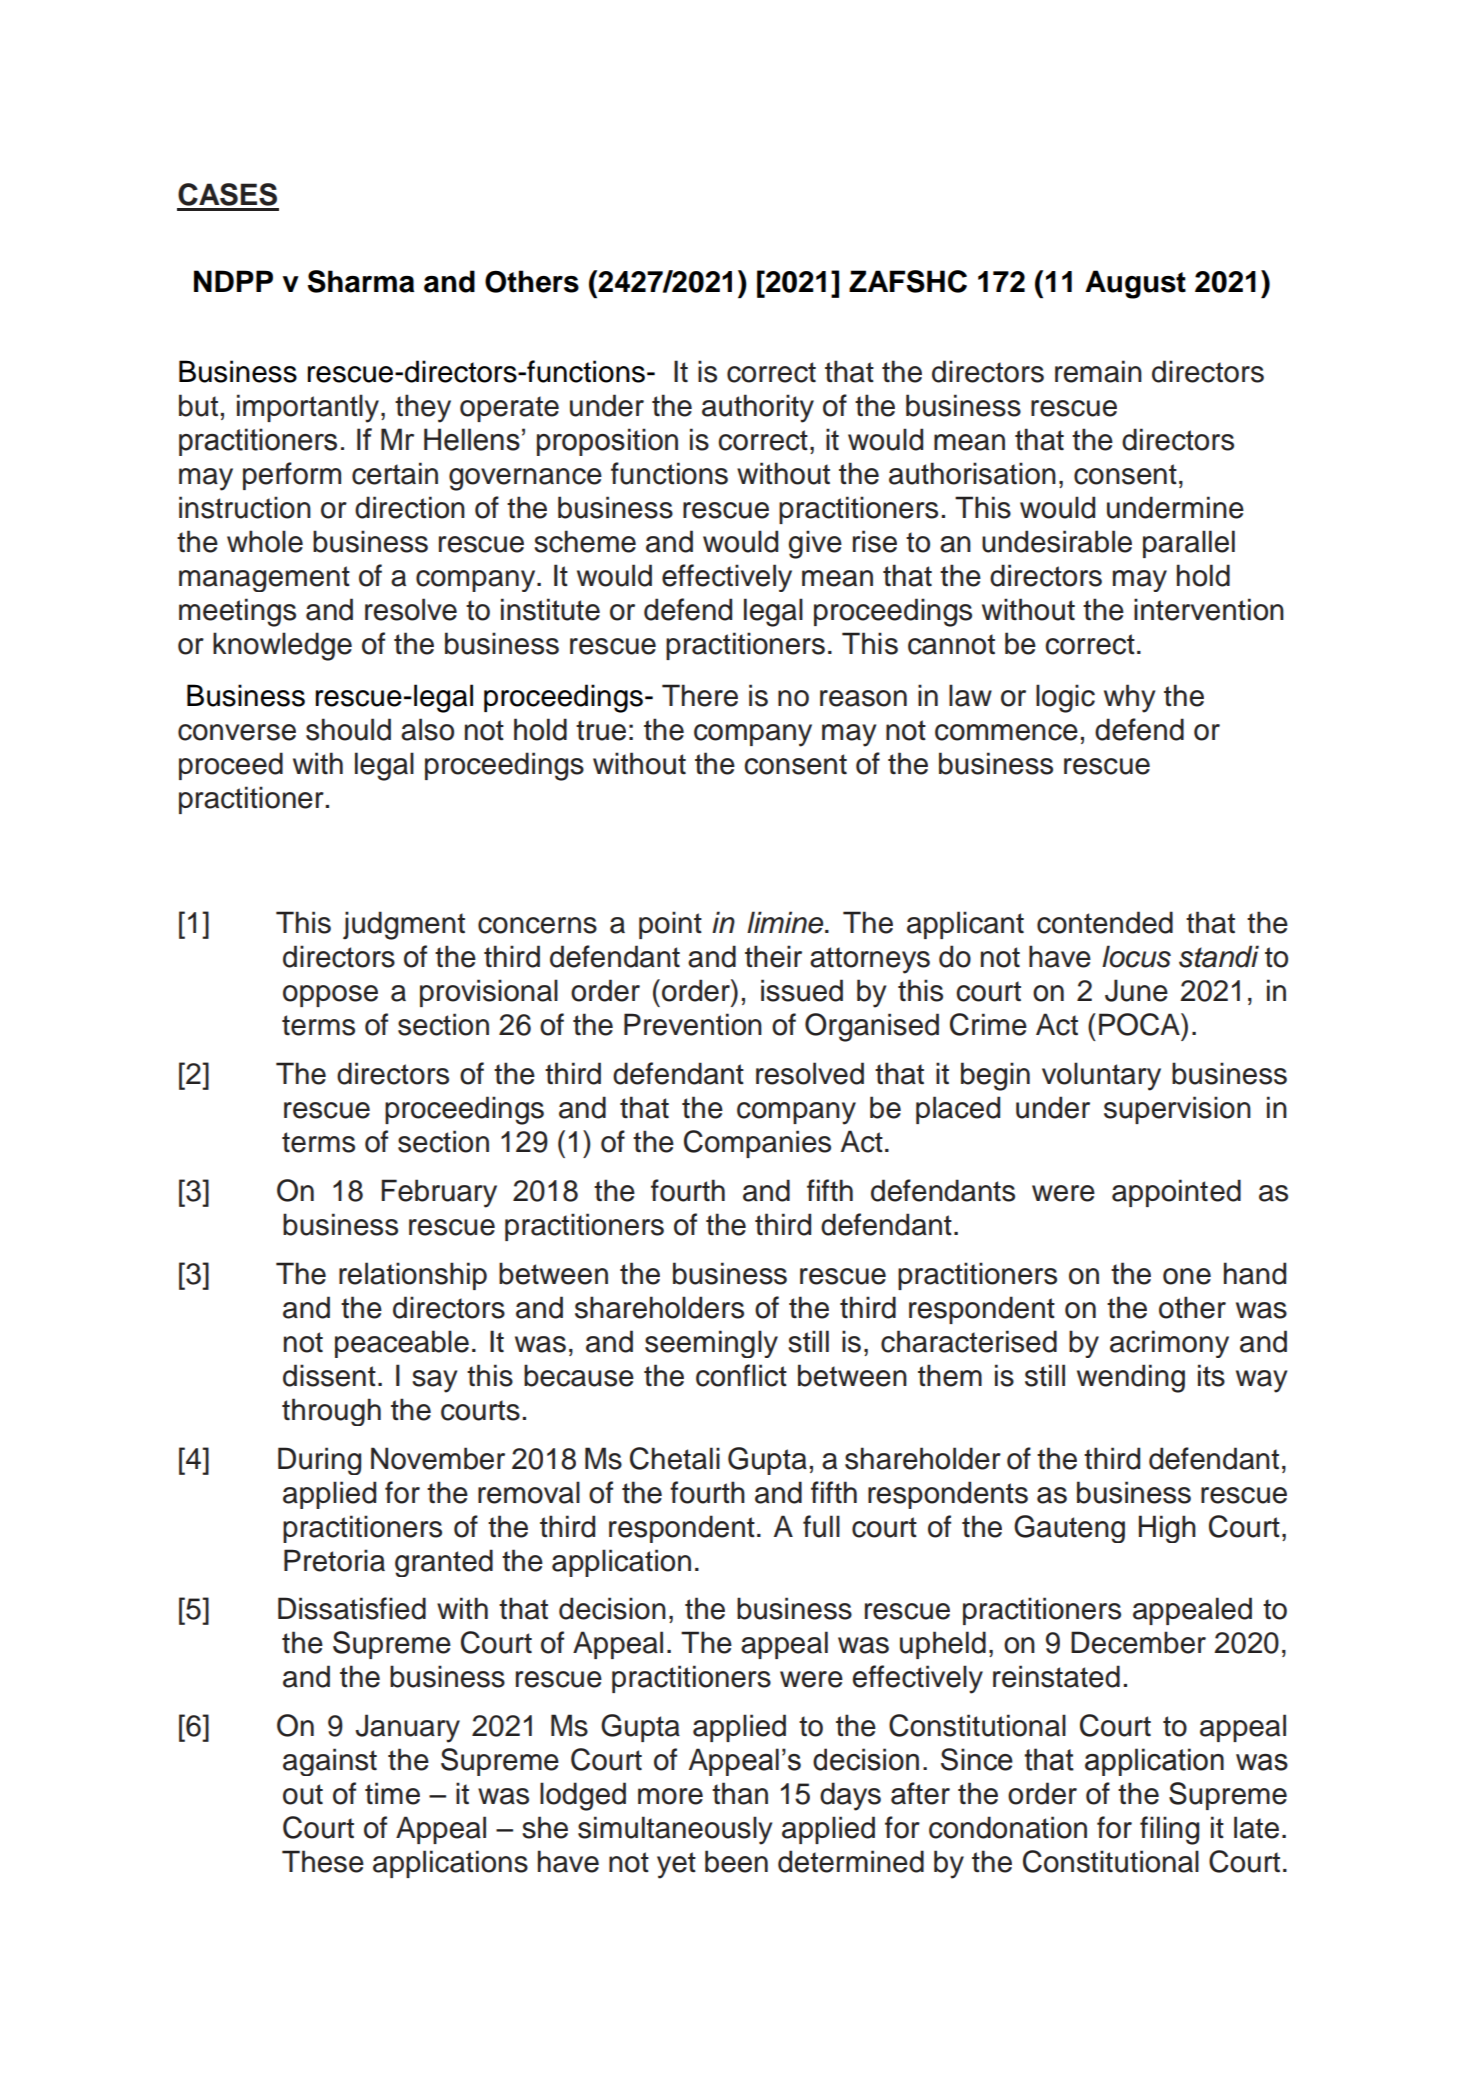  Describe the element at coordinates (693, 1024) in the screenshot. I see `Prevention` at that location.
